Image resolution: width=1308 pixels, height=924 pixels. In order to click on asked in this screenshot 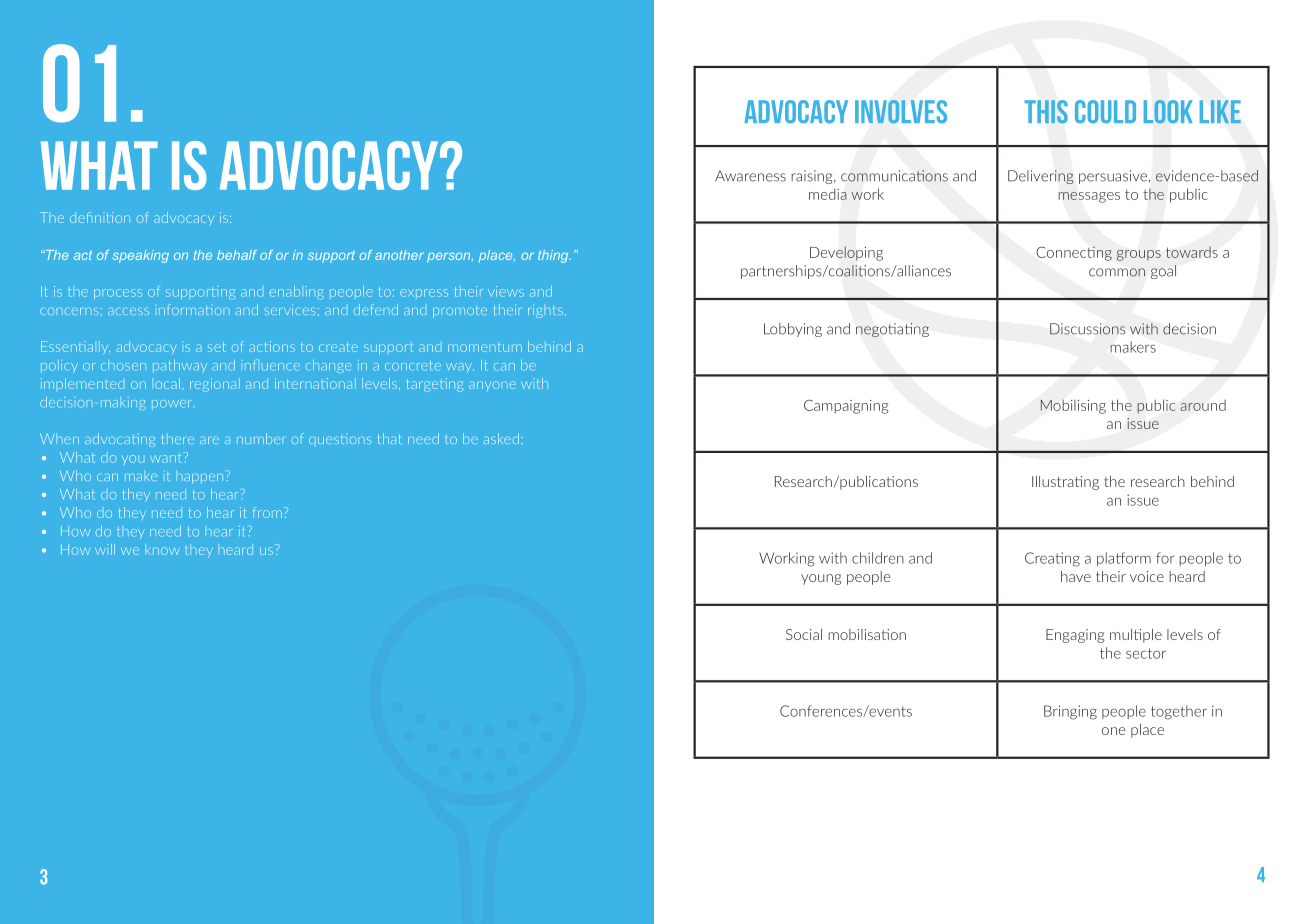, I will do `click(501, 438)`.
